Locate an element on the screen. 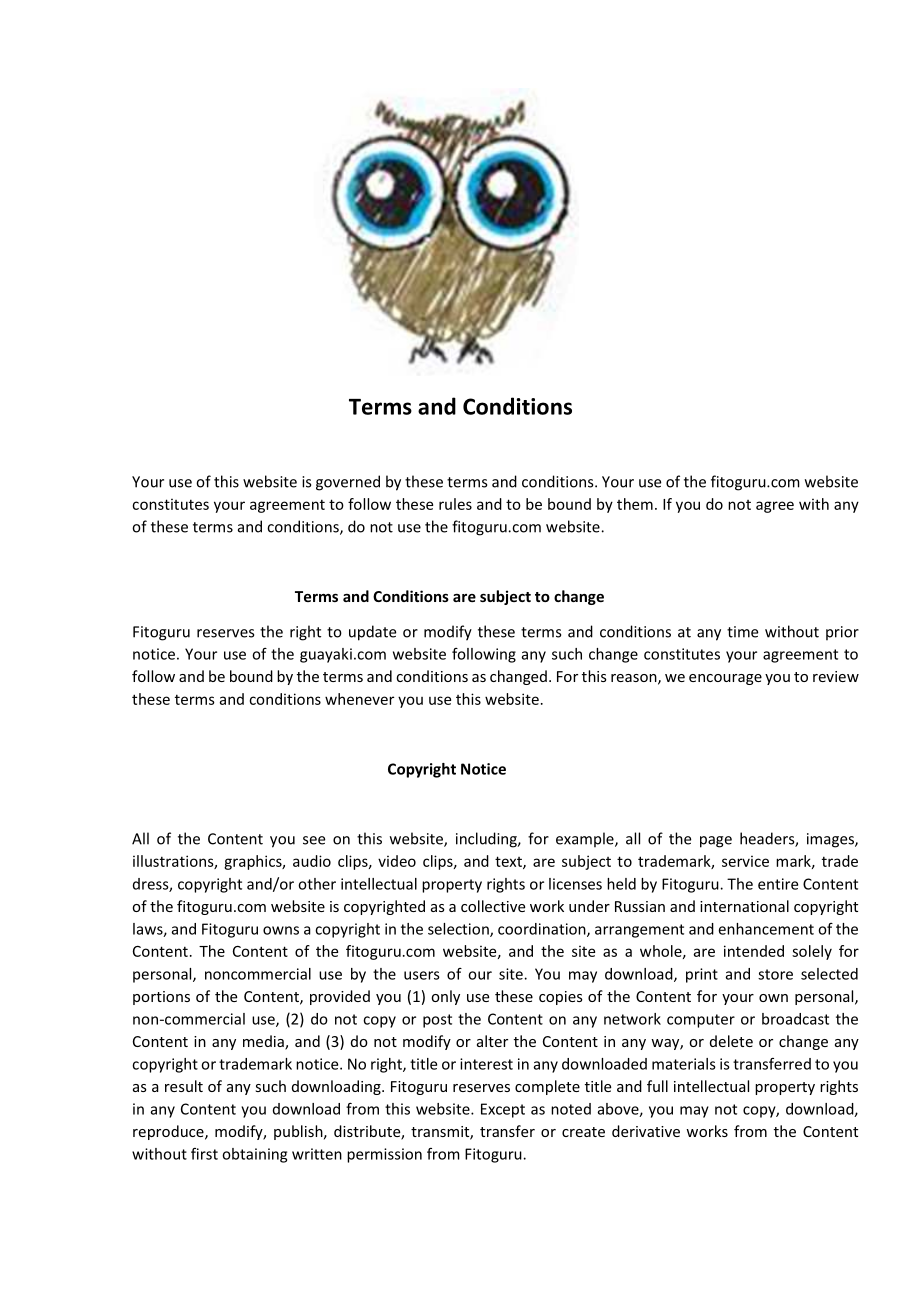  rules is located at coordinates (455, 504).
